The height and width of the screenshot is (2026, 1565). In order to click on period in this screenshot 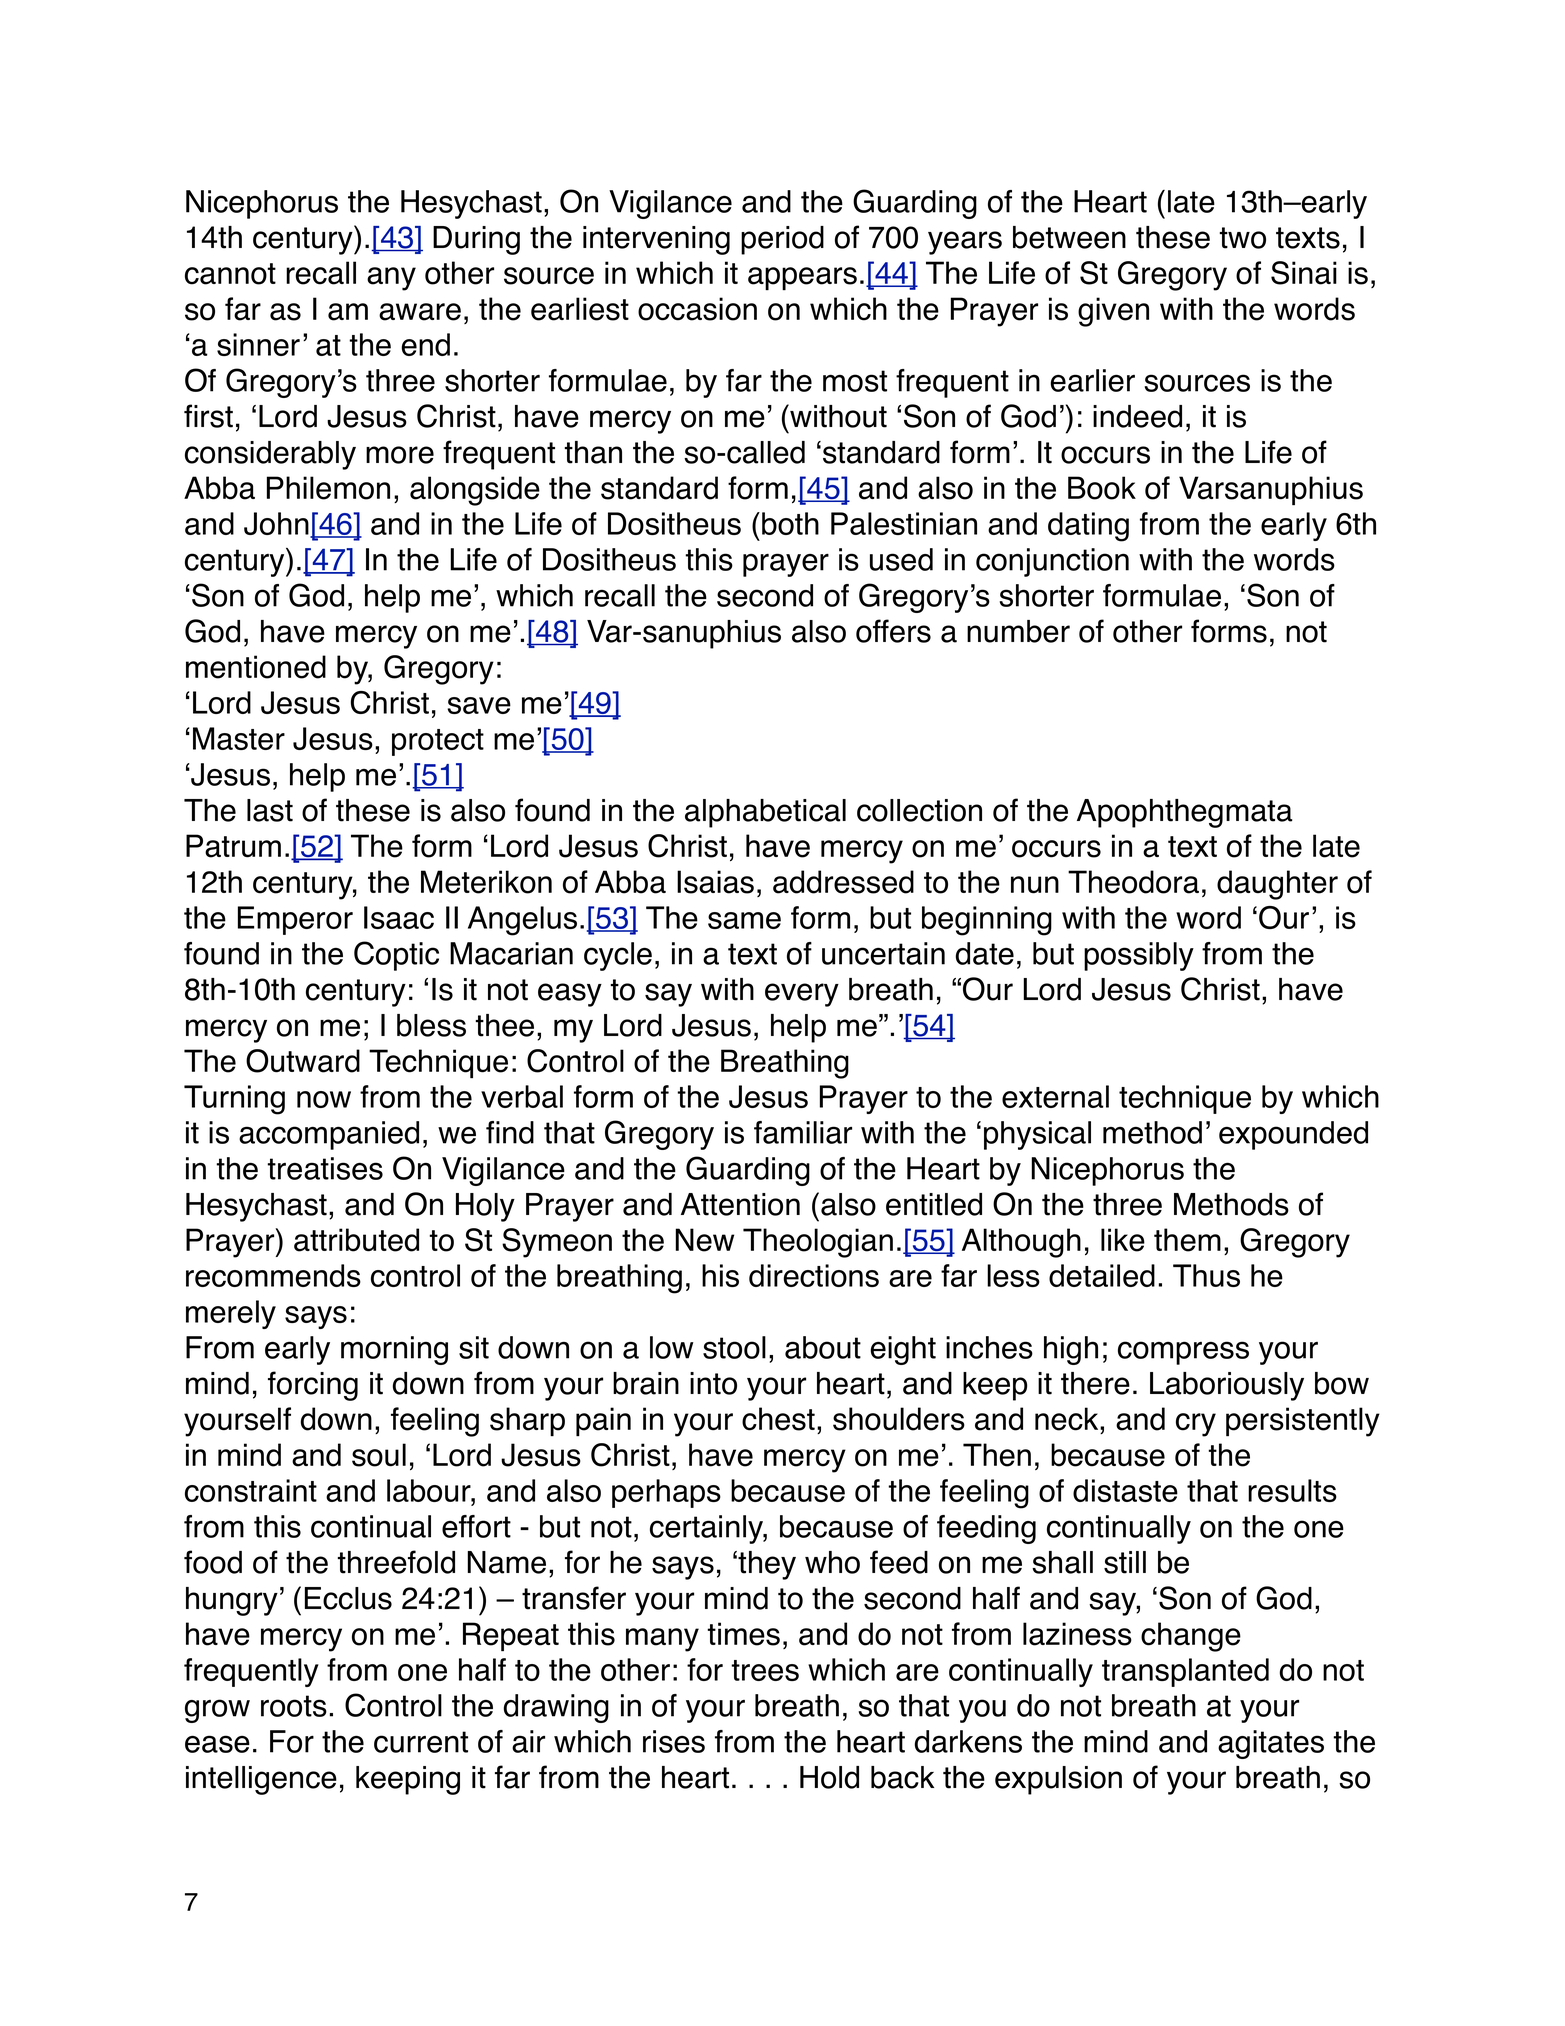, I will do `click(782, 240)`.
